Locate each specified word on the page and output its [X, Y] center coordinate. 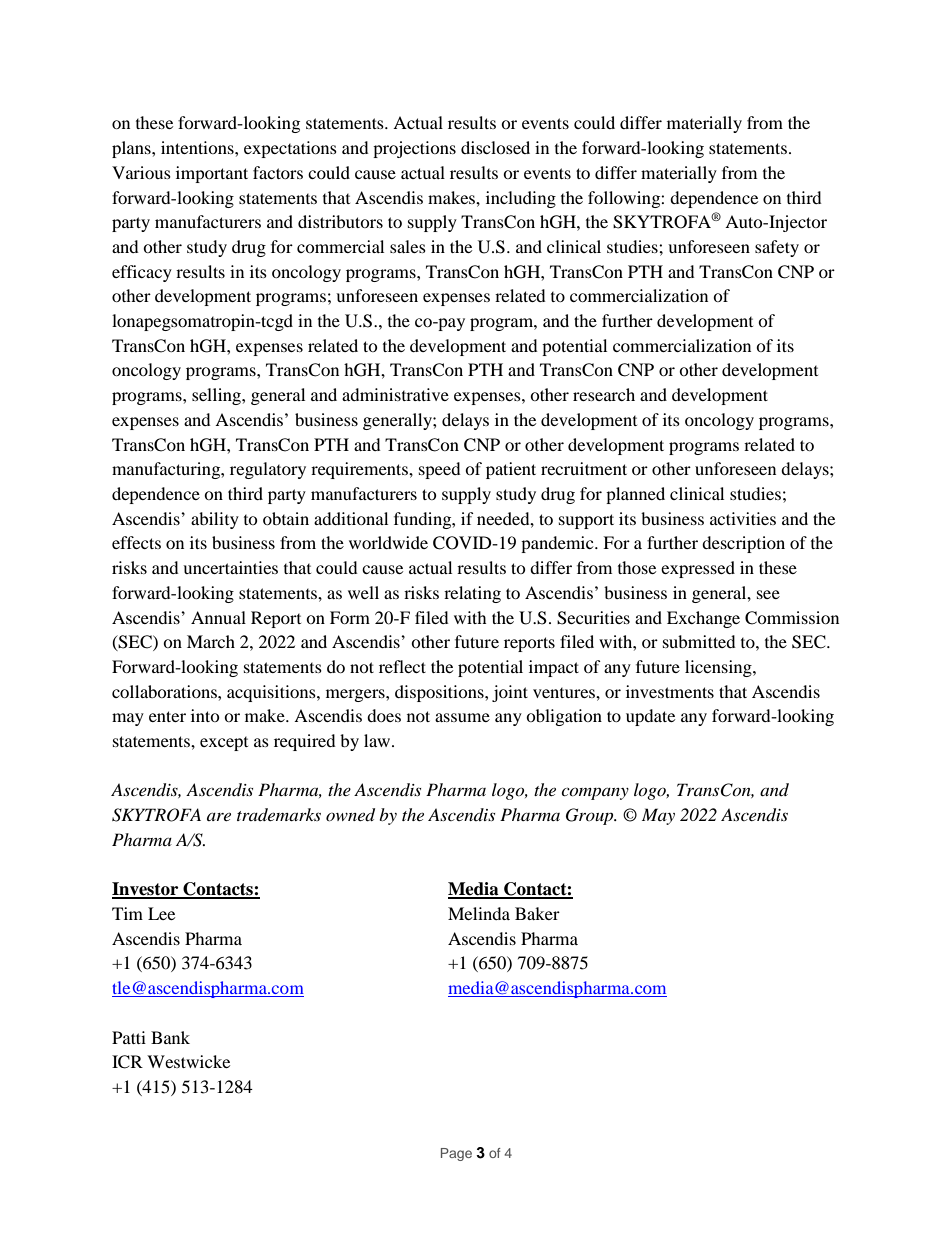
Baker [537, 913]
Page [456, 1154]
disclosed [495, 147]
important [212, 174]
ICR [127, 1062]
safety [777, 248]
